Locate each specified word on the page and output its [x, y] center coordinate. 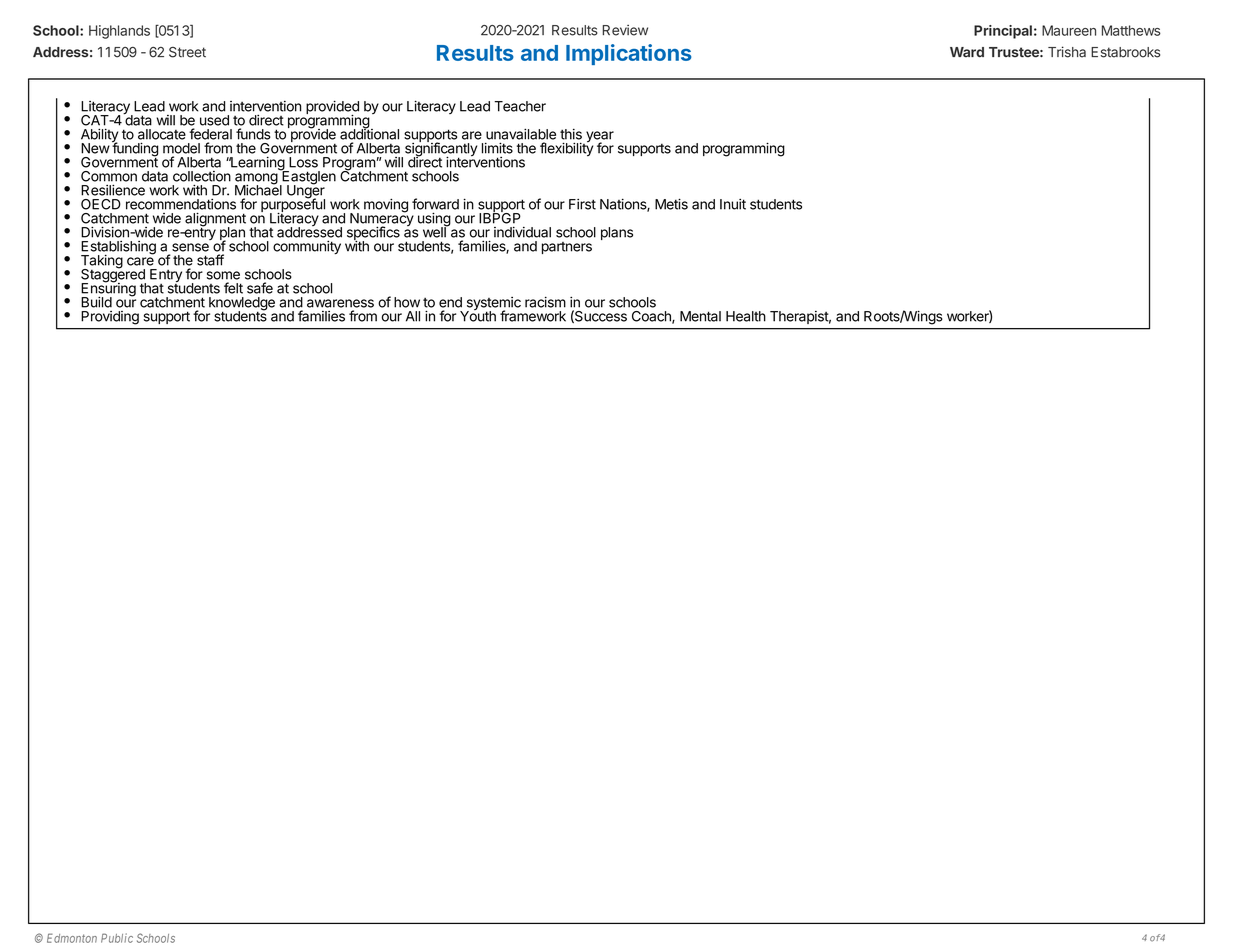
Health [746, 316]
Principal [1003, 32]
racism [545, 302]
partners [567, 248]
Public [117, 938]
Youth [478, 315]
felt [233, 288]
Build [96, 302]
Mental [700, 316]
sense [190, 247]
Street [187, 52]
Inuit [733, 204]
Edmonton [72, 938]
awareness [340, 303]
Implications [628, 54]
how [407, 302]
